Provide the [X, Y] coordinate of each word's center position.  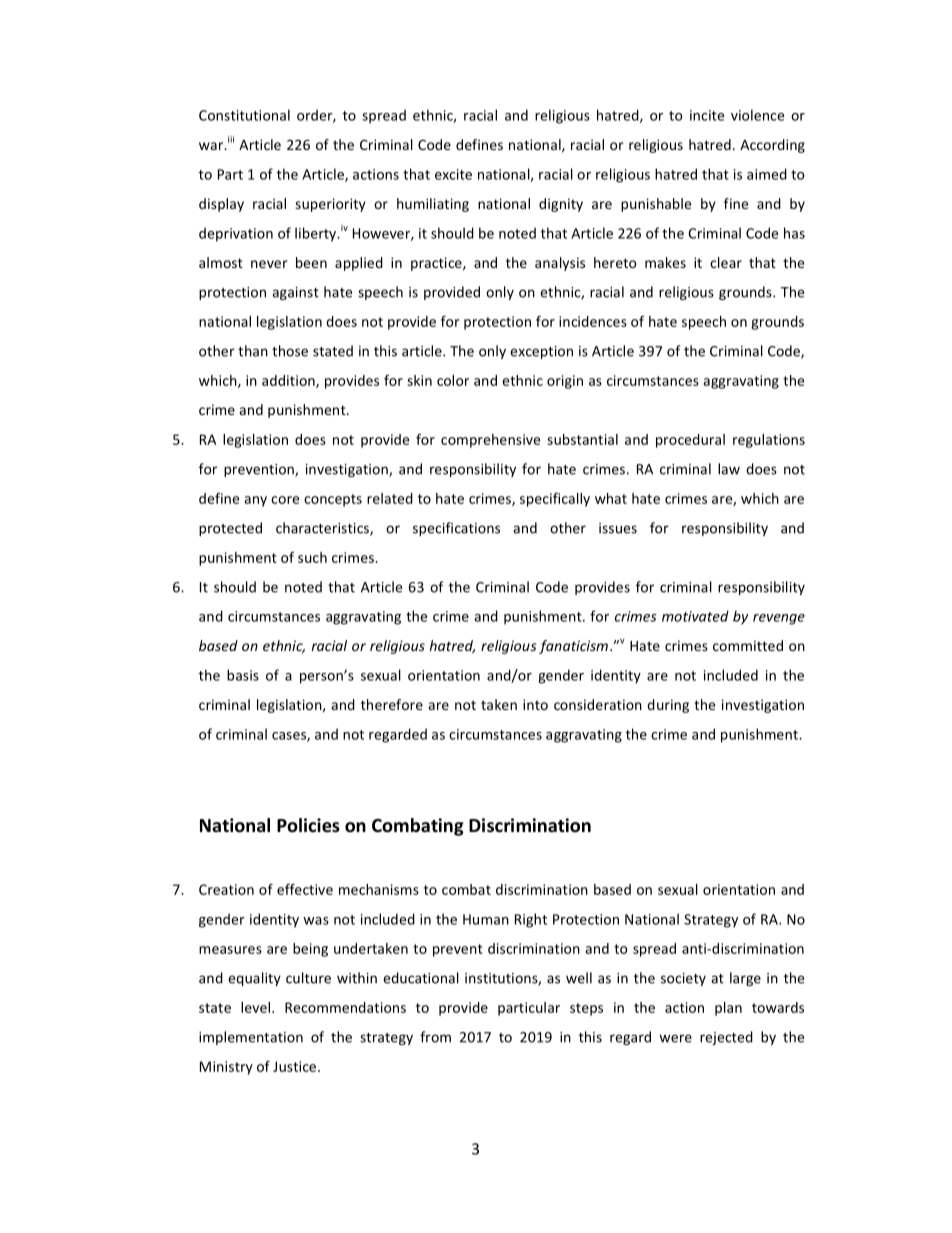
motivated [695, 616]
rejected [726, 1038]
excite [453, 174]
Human [486, 919]
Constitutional [244, 115]
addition [289, 381]
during [668, 706]
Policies [308, 825]
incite [707, 115]
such [312, 557]
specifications [456, 529]
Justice [296, 1066]
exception [541, 352]
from [435, 1037]
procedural [690, 441]
